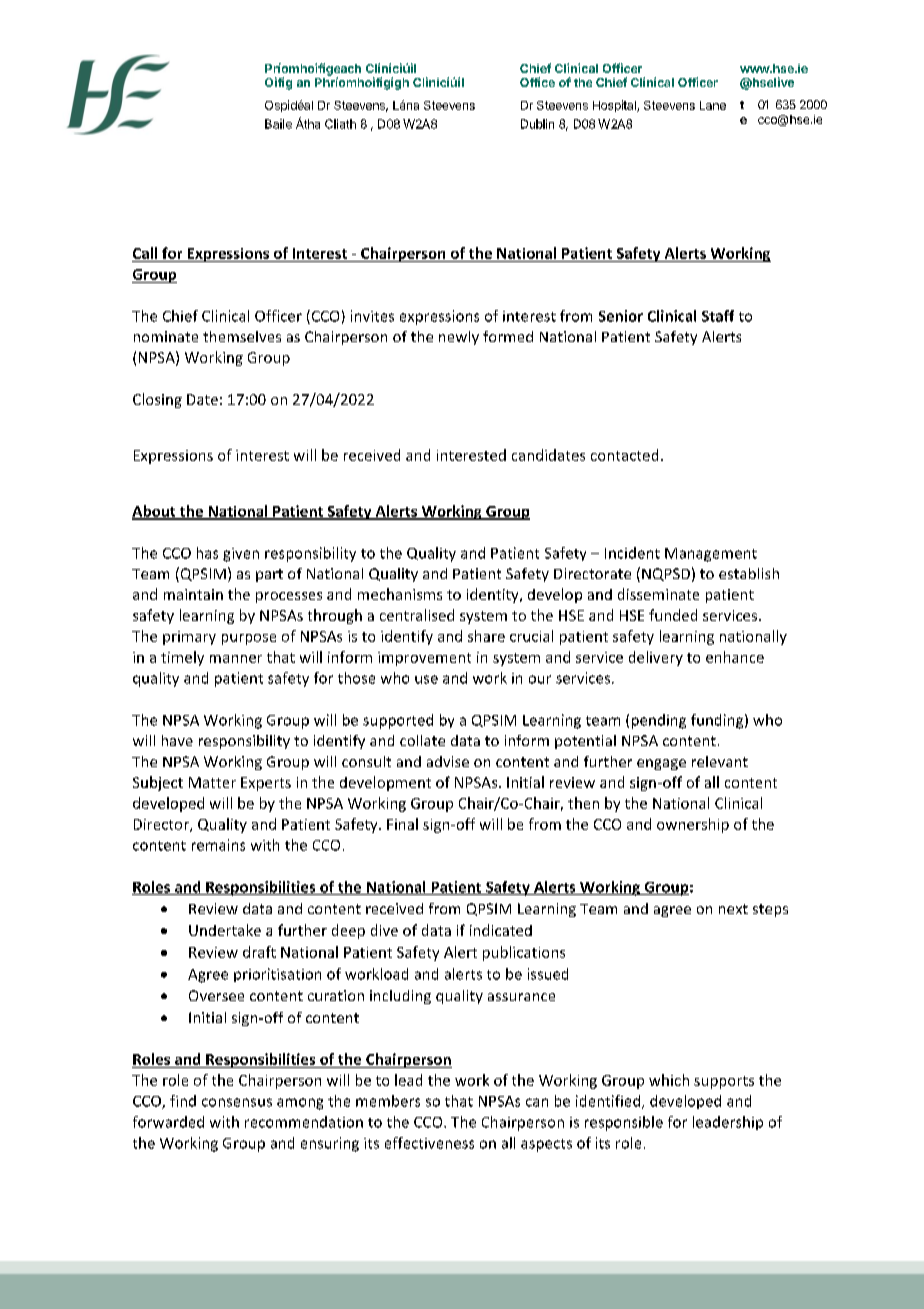 This document has width=924, height=1309. Describe the element at coordinates (402, 824) in the document. I see `Final` at that location.
